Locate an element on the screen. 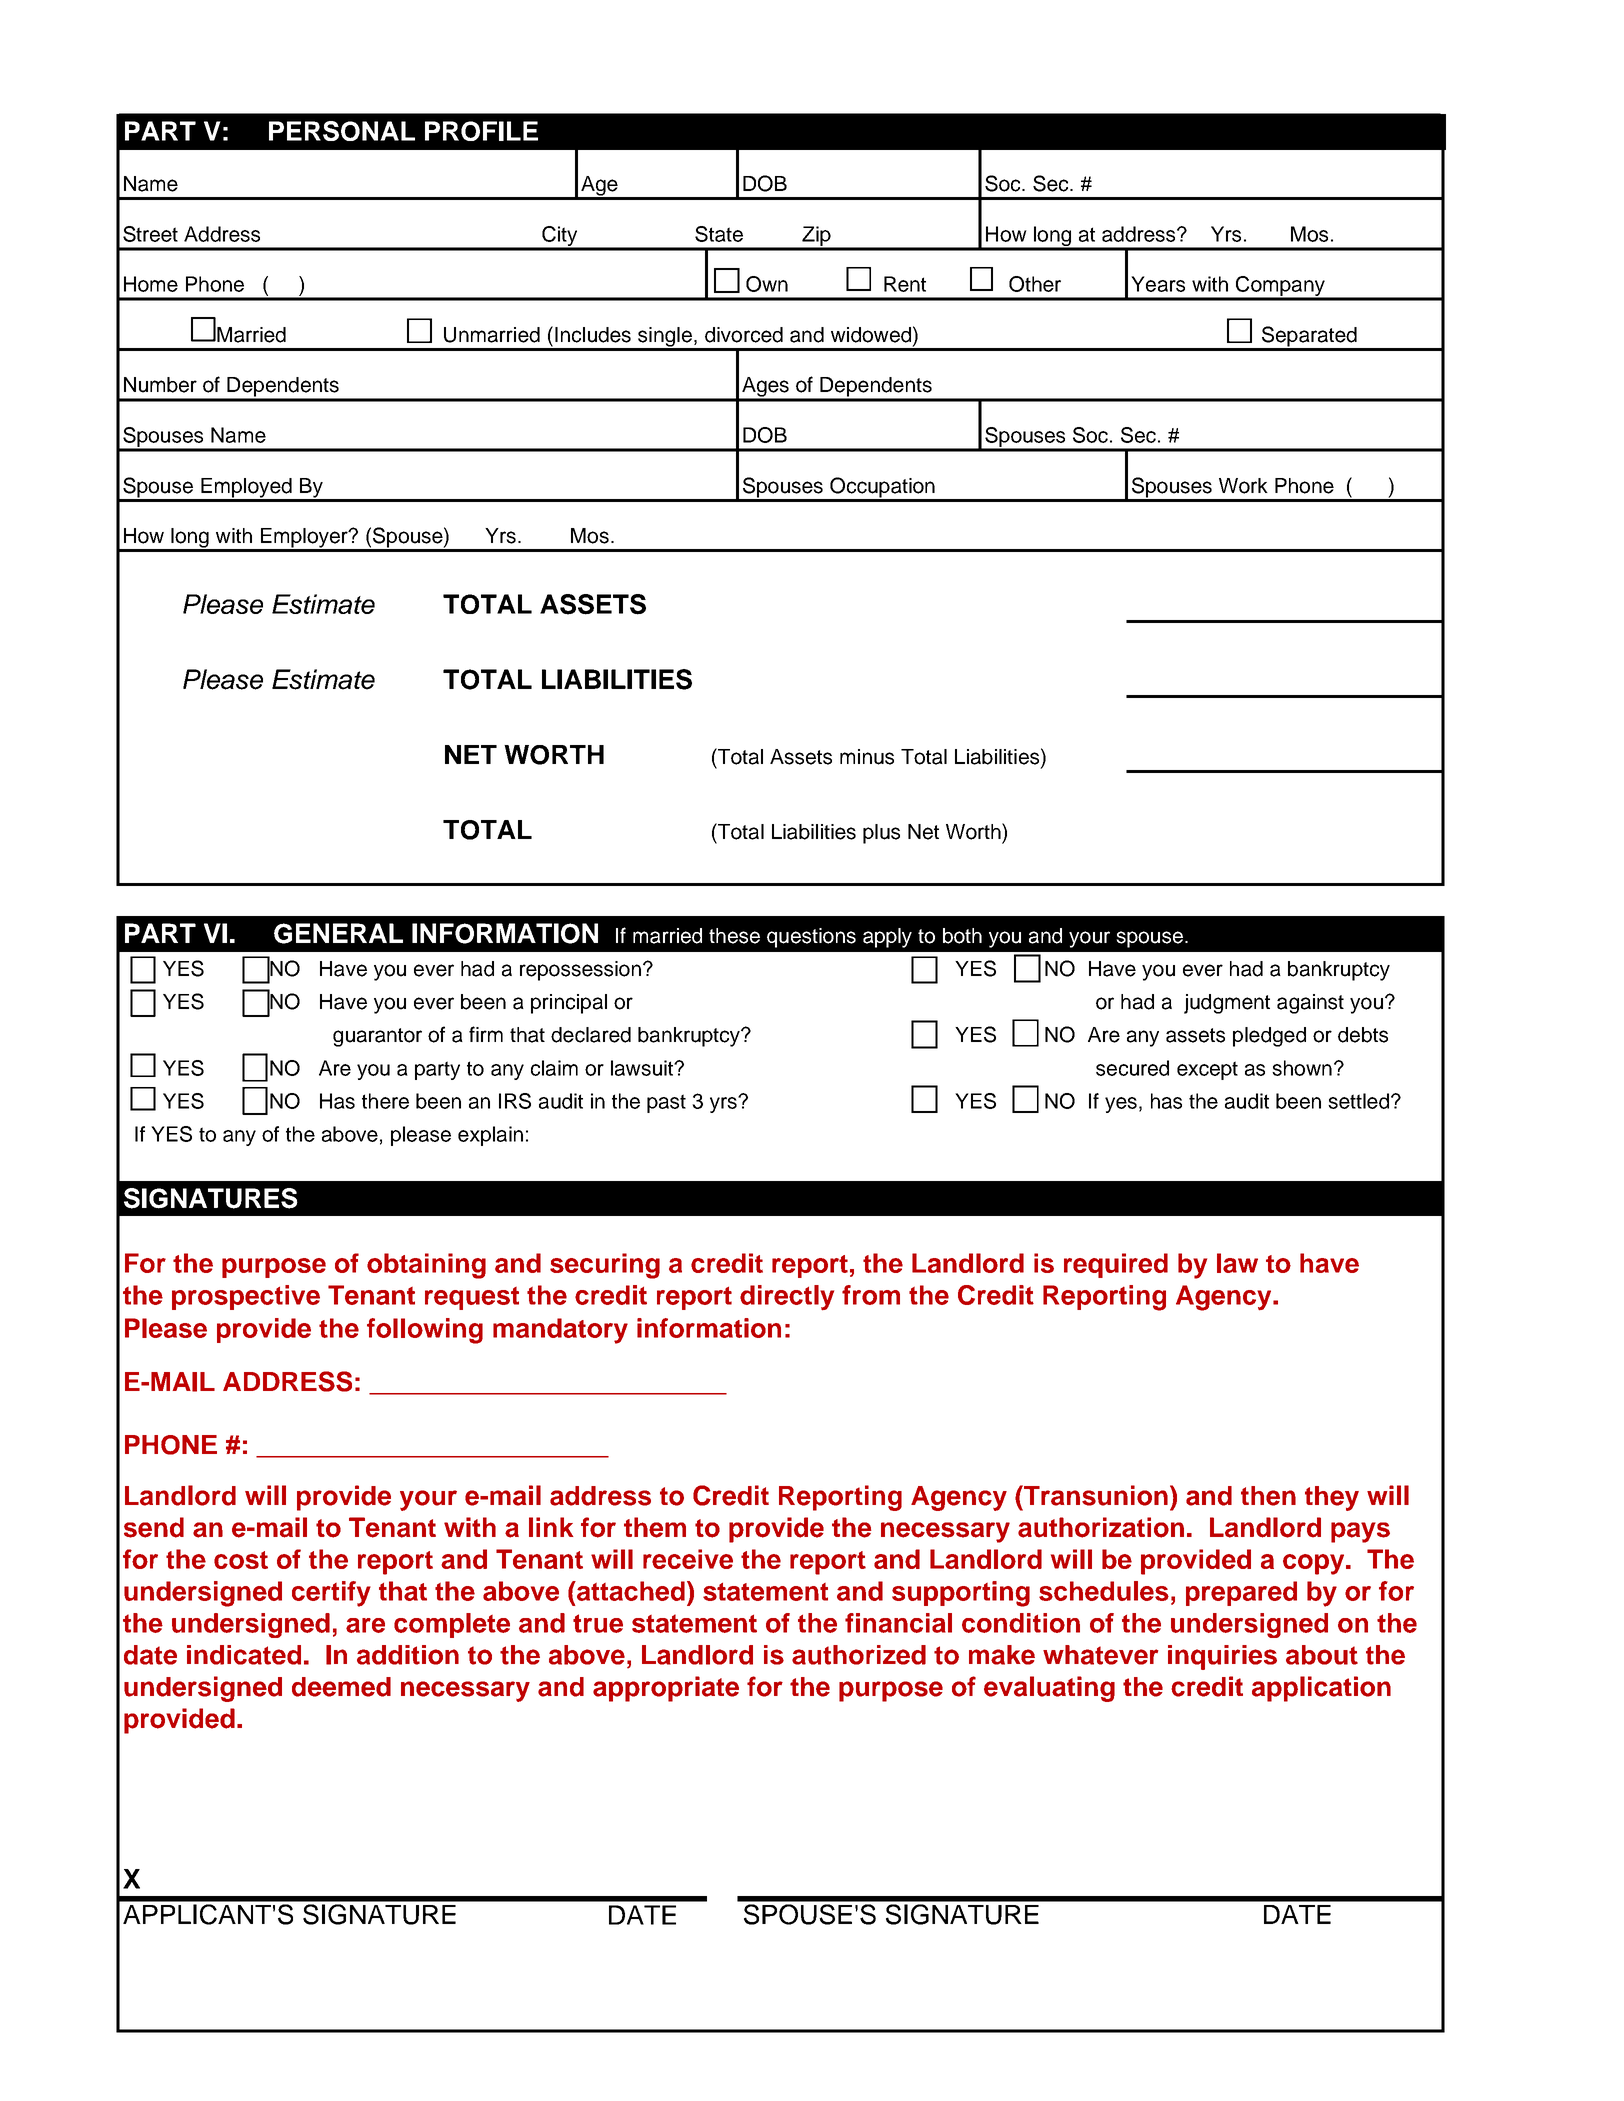  authorized is located at coordinates (859, 1655).
